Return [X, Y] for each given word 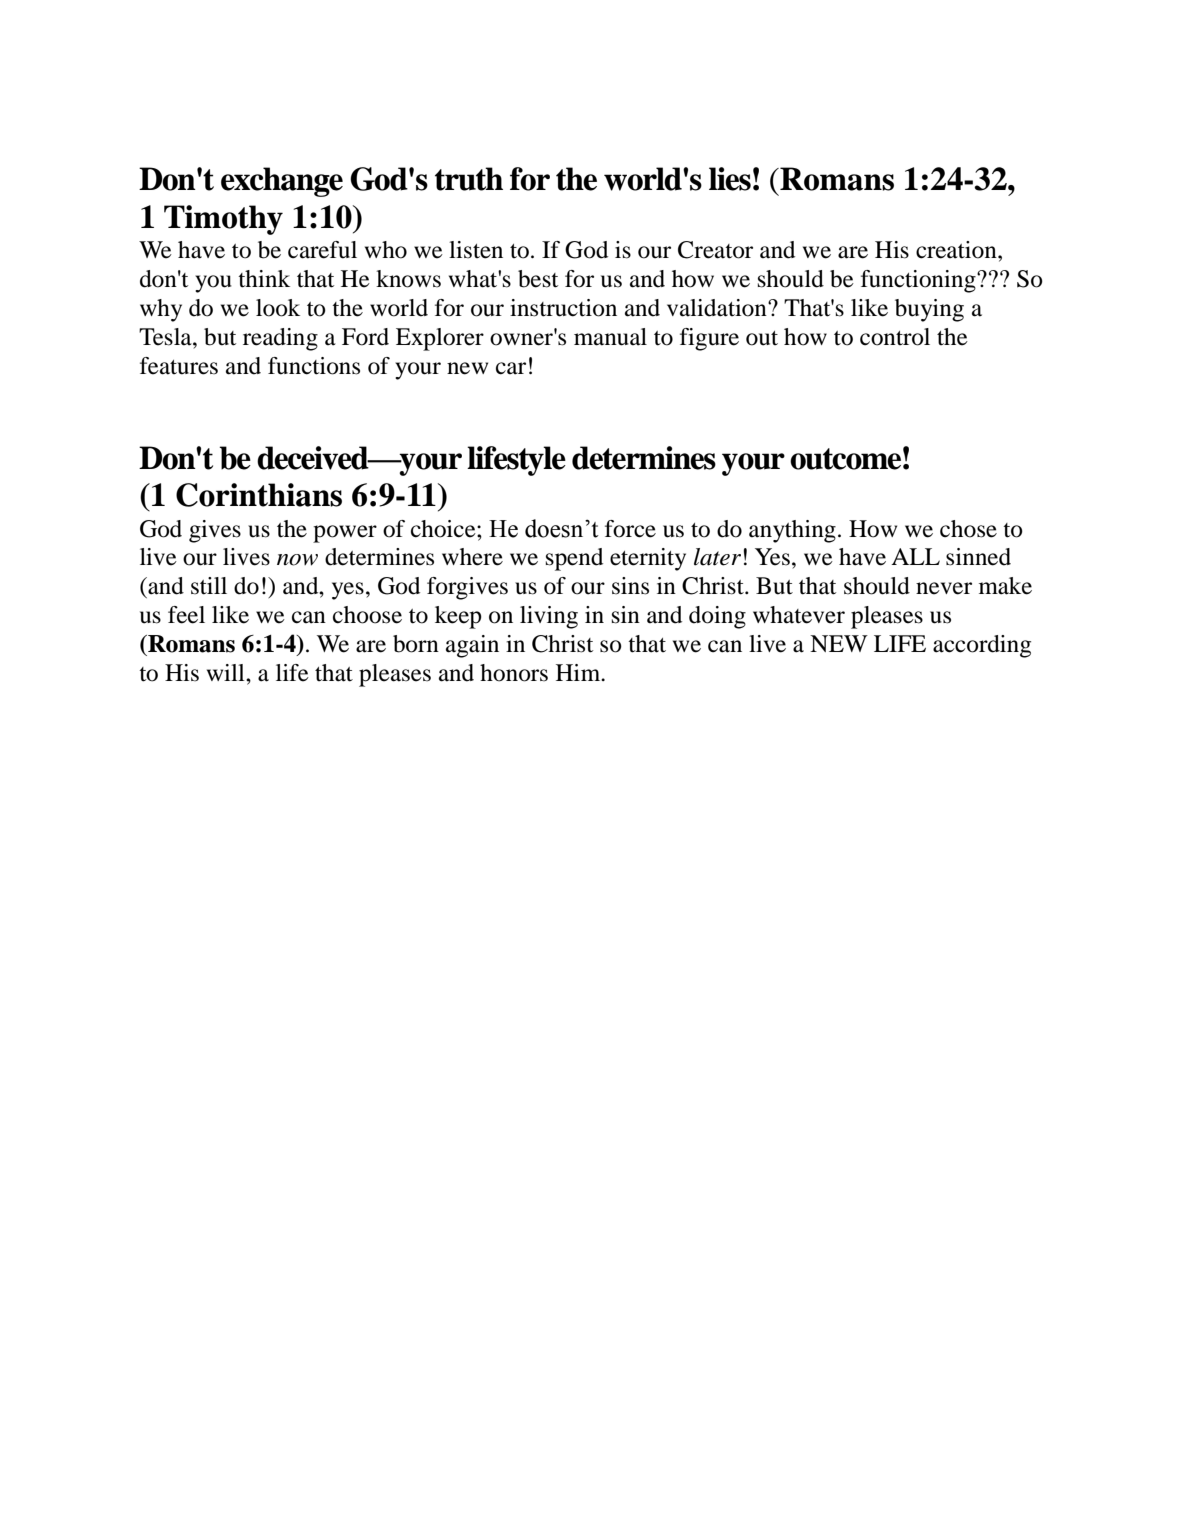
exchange [282, 182]
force [630, 529]
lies [730, 179]
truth [469, 179]
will [227, 672]
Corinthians [259, 495]
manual [610, 337]
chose [968, 529]
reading [280, 339]
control [895, 337]
